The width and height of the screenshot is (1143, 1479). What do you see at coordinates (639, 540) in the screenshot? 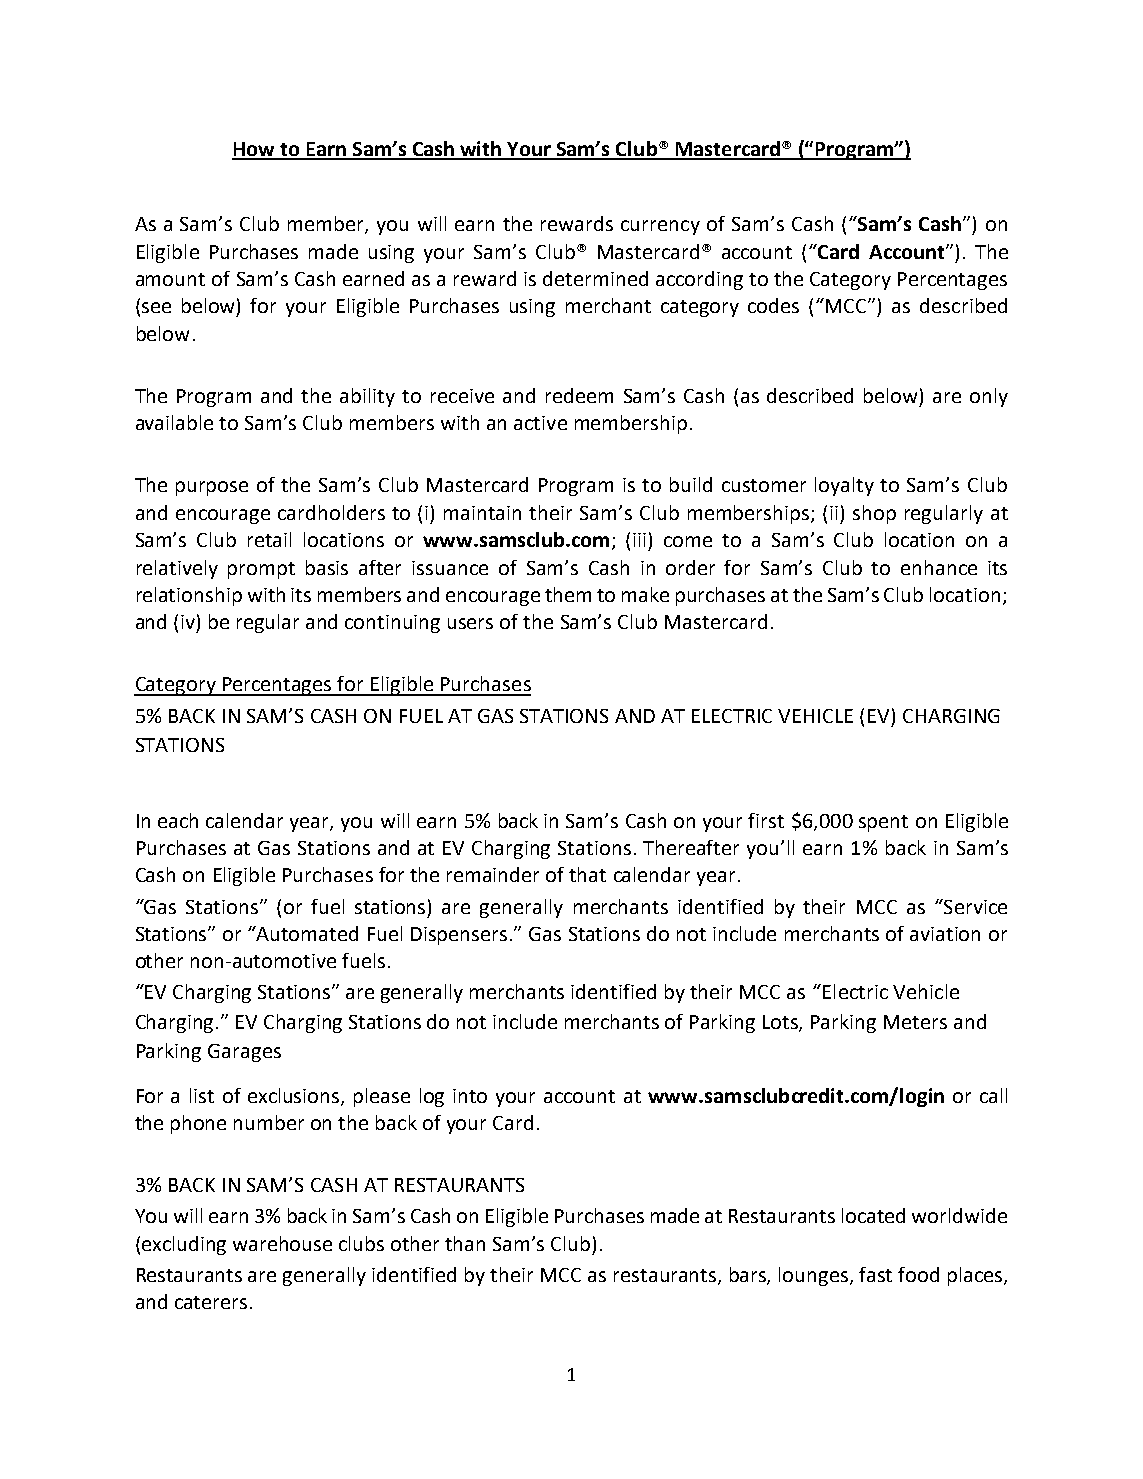
I see `iii` at bounding box center [639, 540].
